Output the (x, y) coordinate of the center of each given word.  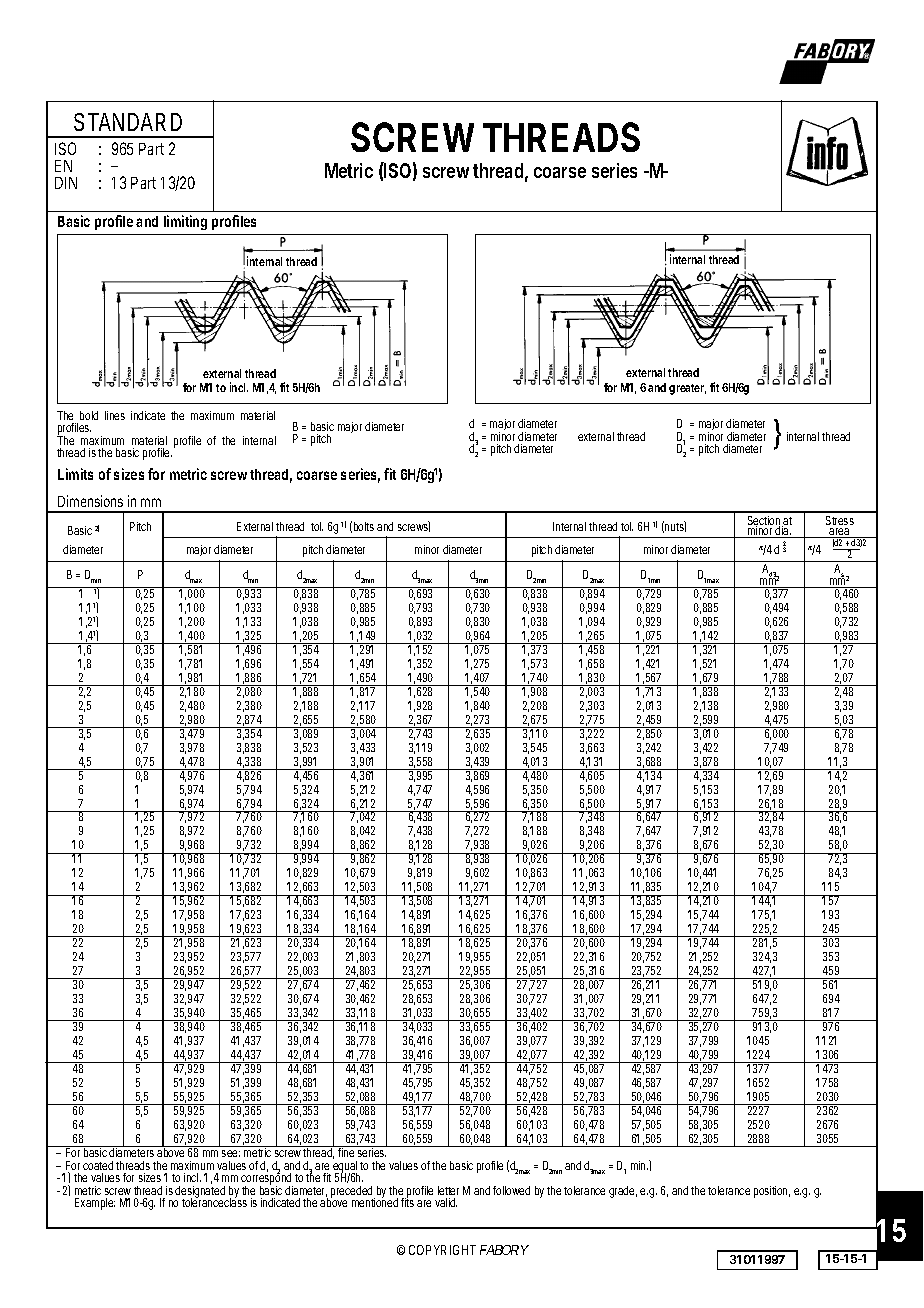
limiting (185, 222)
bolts (364, 526)
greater (687, 389)
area (840, 533)
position (772, 1192)
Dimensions (90, 501)
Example (95, 1204)
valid (446, 1202)
